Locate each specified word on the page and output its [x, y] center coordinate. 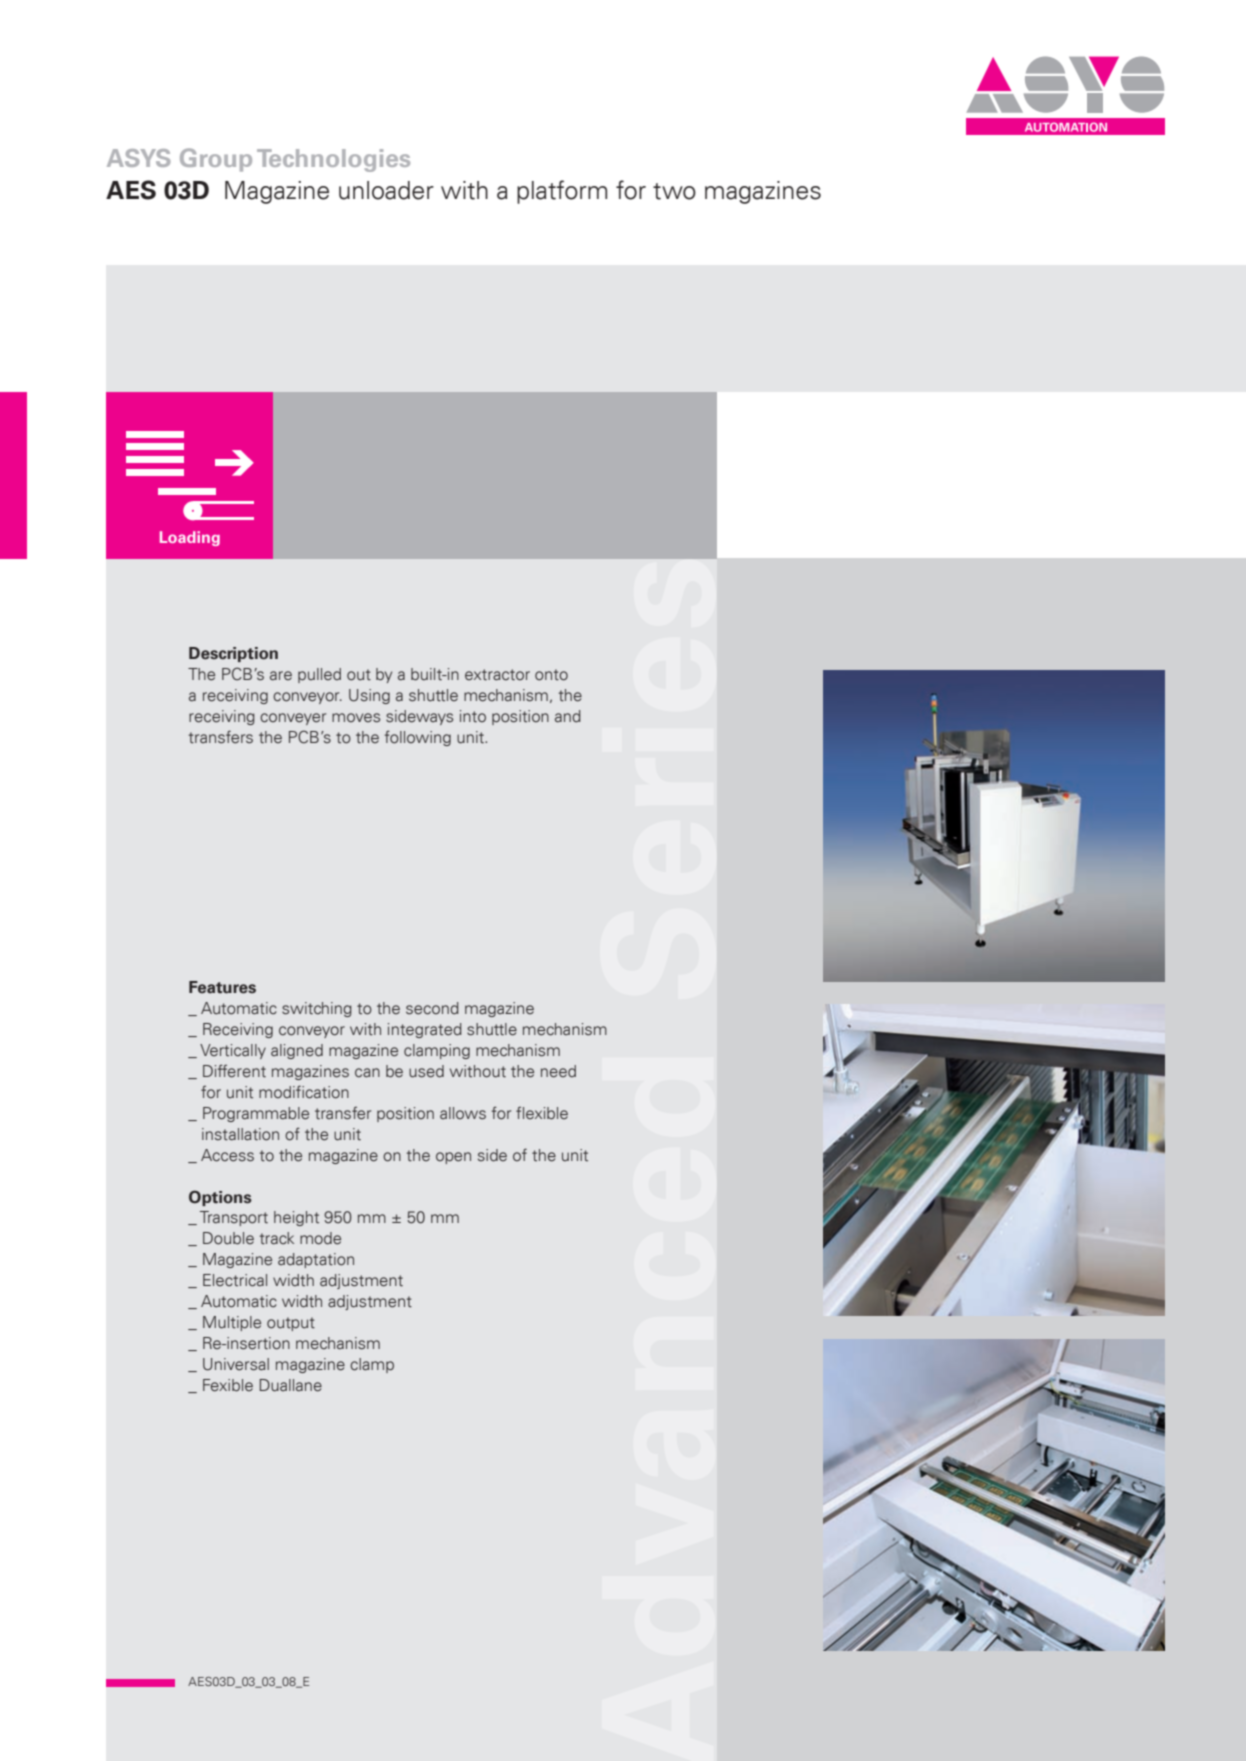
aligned [297, 1051]
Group [216, 160]
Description [233, 654]
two [674, 191]
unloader [386, 190]
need [558, 1071]
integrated [425, 1030]
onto [551, 675]
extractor [497, 675]
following [418, 738]
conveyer [293, 719]
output [291, 1324]
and [568, 716]
